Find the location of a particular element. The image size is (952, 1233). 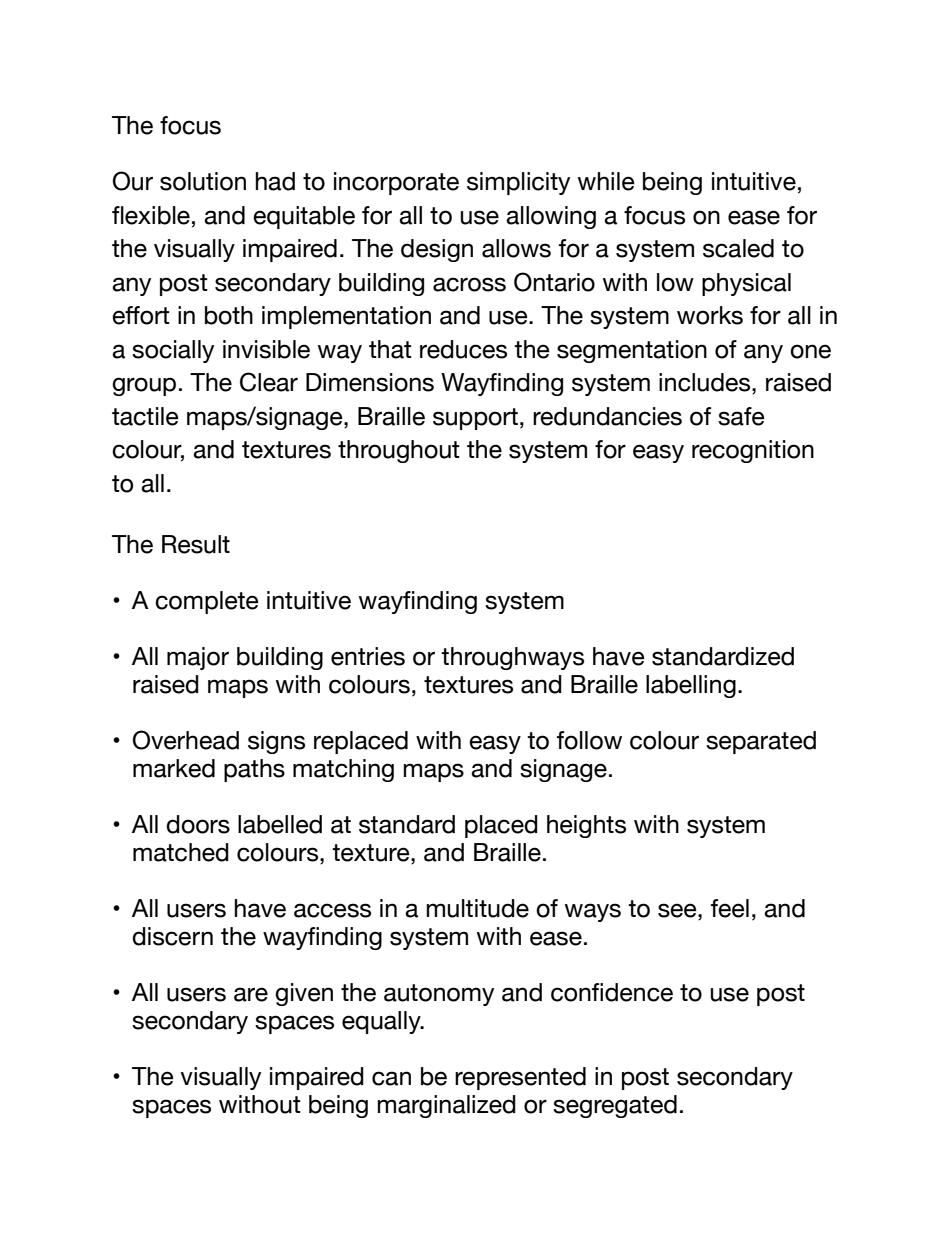

recognition is located at coordinates (753, 451).
